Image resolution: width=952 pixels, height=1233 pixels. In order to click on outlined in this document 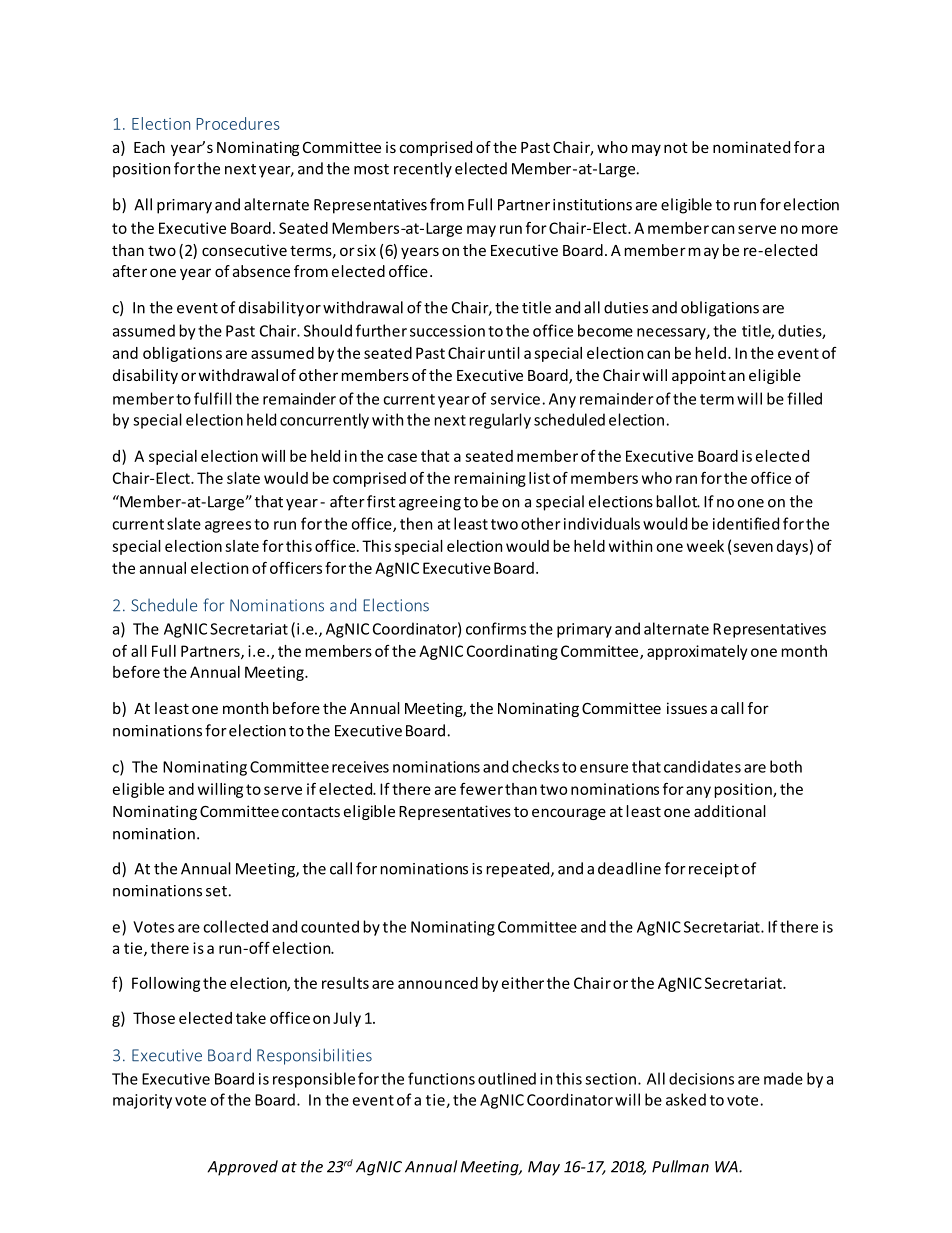, I will do `click(507, 1078)`.
